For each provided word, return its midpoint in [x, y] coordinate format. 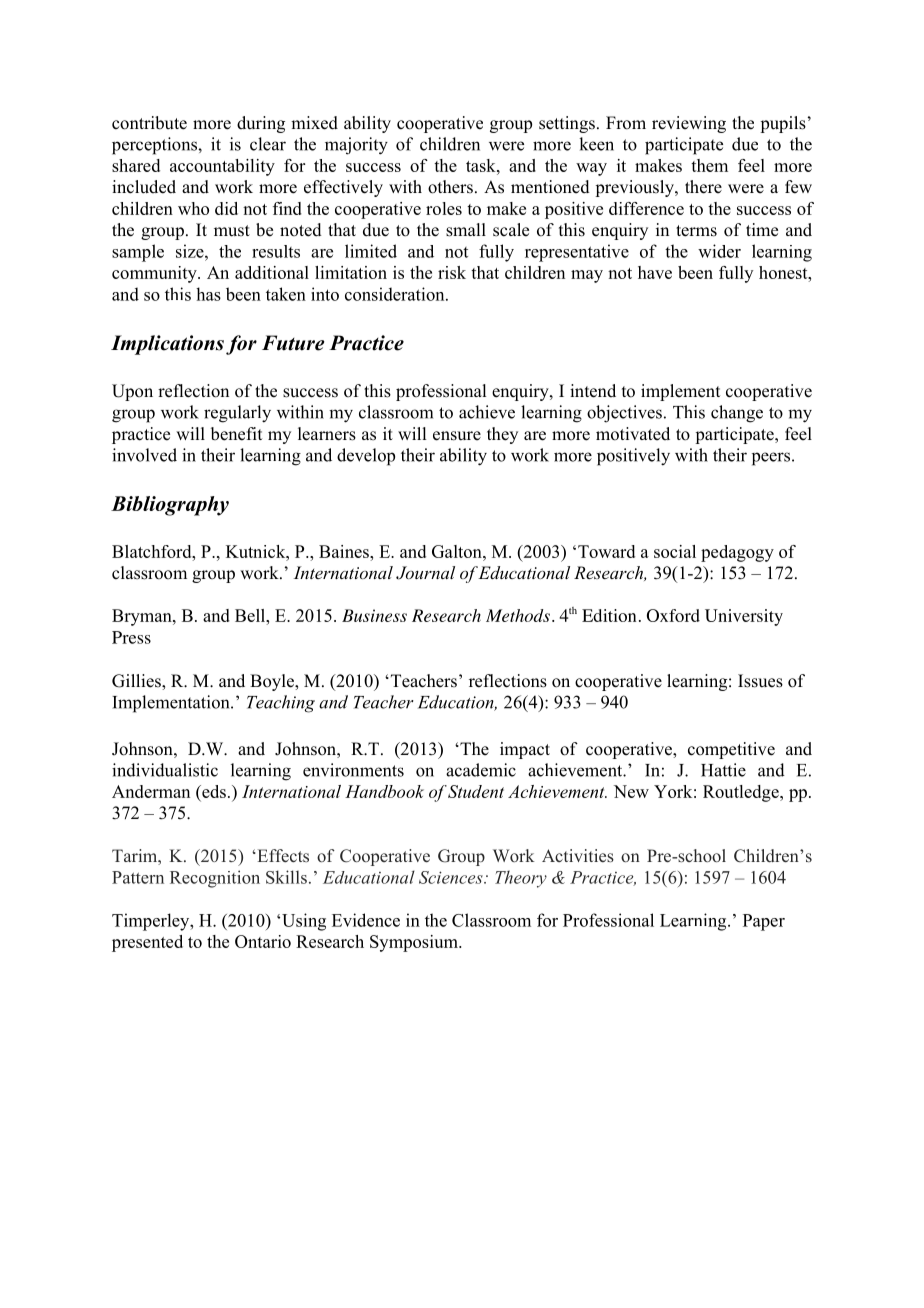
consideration [396, 294]
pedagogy [737, 553]
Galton [458, 551]
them [709, 165]
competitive [731, 750]
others [450, 187]
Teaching [281, 704]
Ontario [263, 941]
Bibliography [170, 506]
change [737, 414]
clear [268, 144]
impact [525, 750]
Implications [167, 345]
